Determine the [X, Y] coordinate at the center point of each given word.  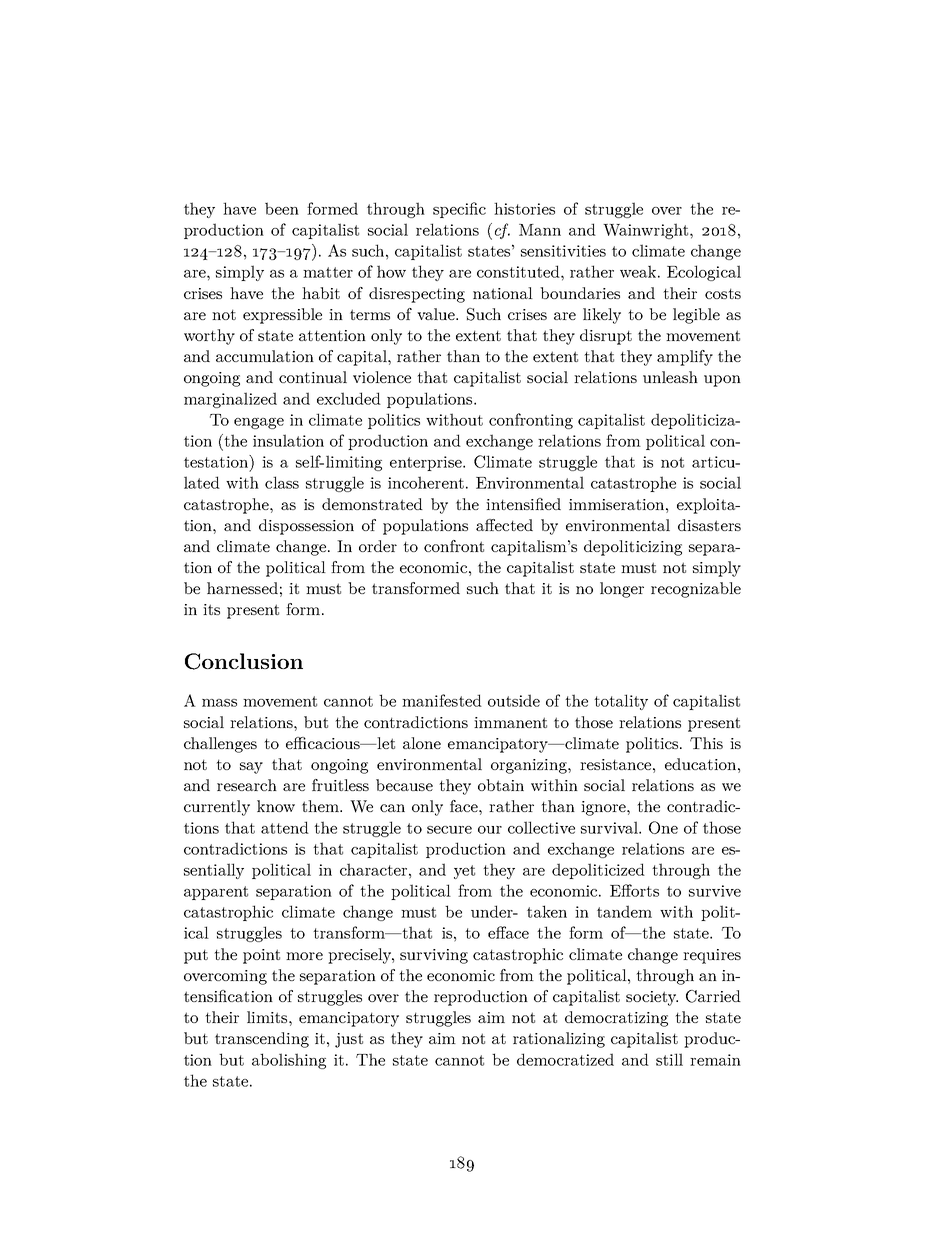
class [282, 482]
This [706, 743]
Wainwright [647, 231]
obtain [501, 785]
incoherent [426, 482]
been [282, 208]
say [251, 768]
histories [524, 208]
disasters [709, 525]
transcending [262, 1040]
